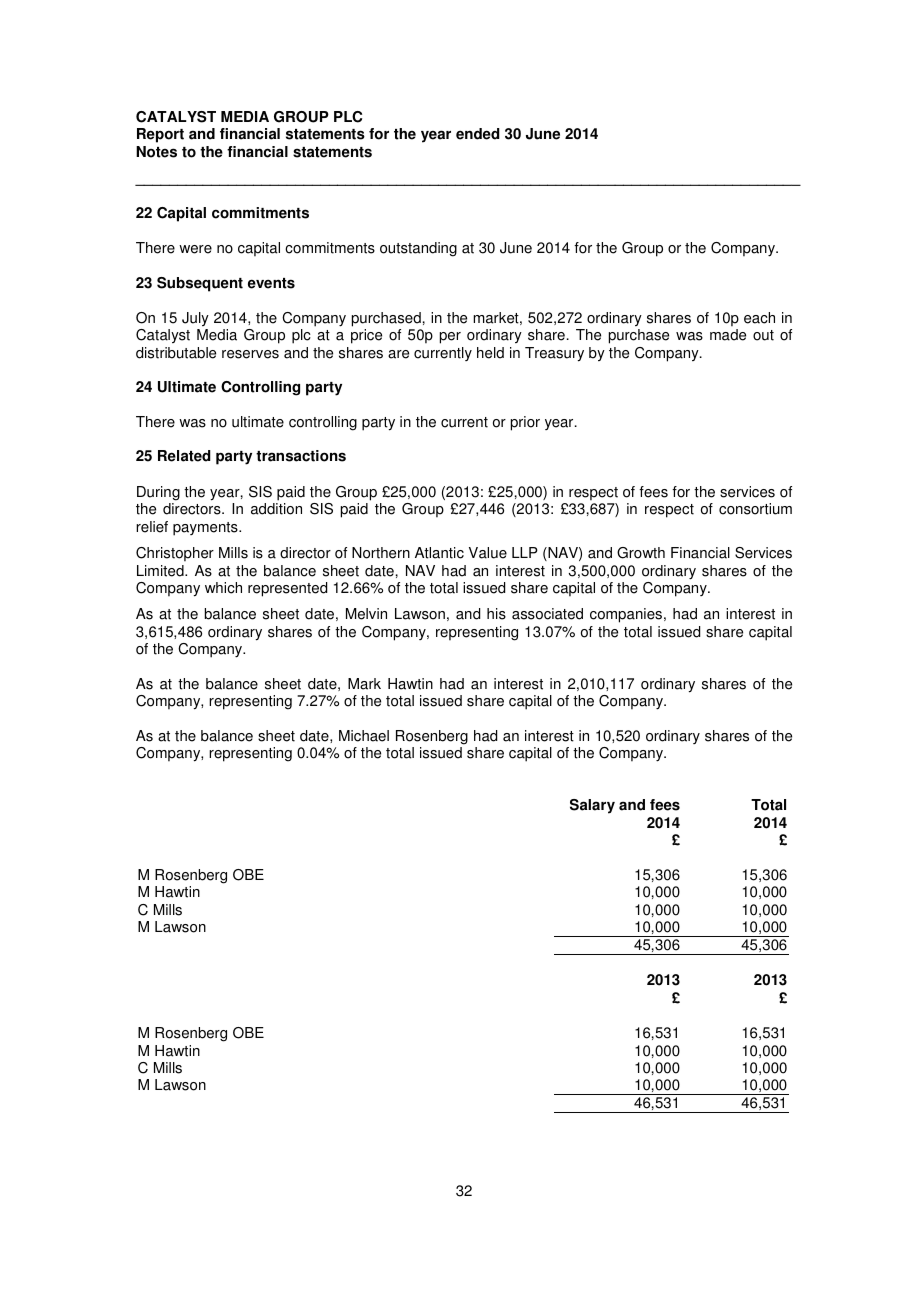  What do you see at coordinates (250, 354) in the screenshot?
I see `reserves` at bounding box center [250, 354].
